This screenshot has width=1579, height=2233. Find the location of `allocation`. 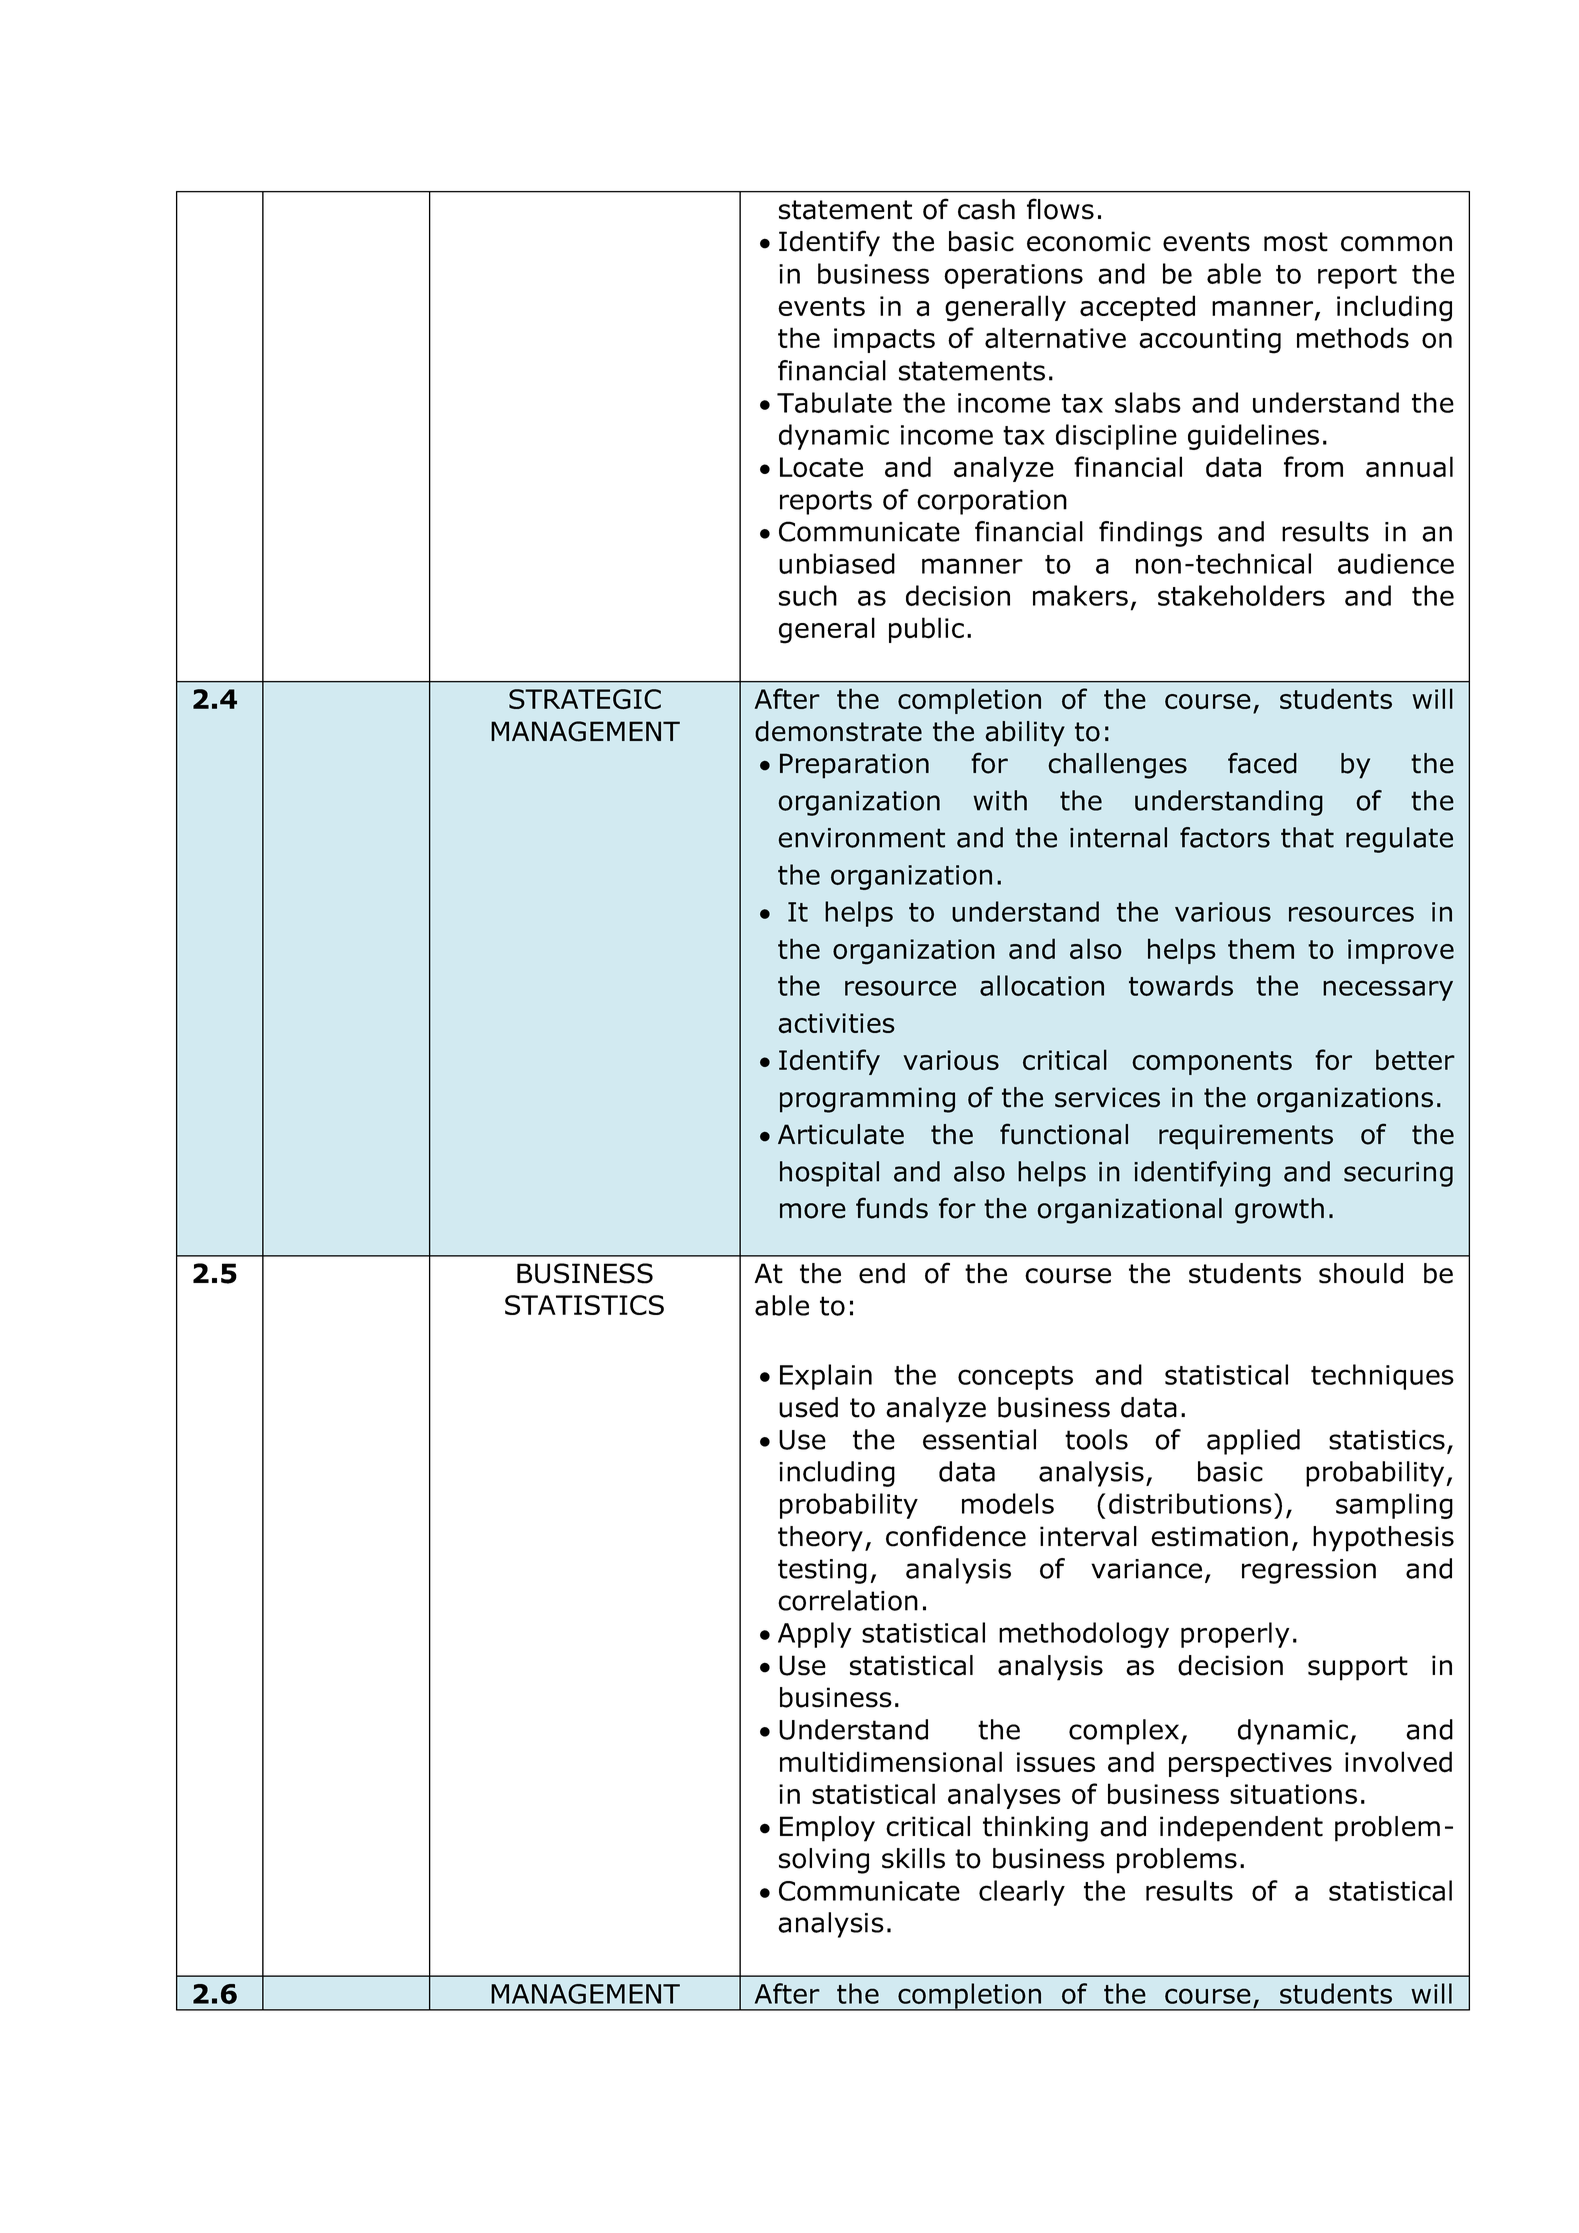

allocation is located at coordinates (1042, 985).
